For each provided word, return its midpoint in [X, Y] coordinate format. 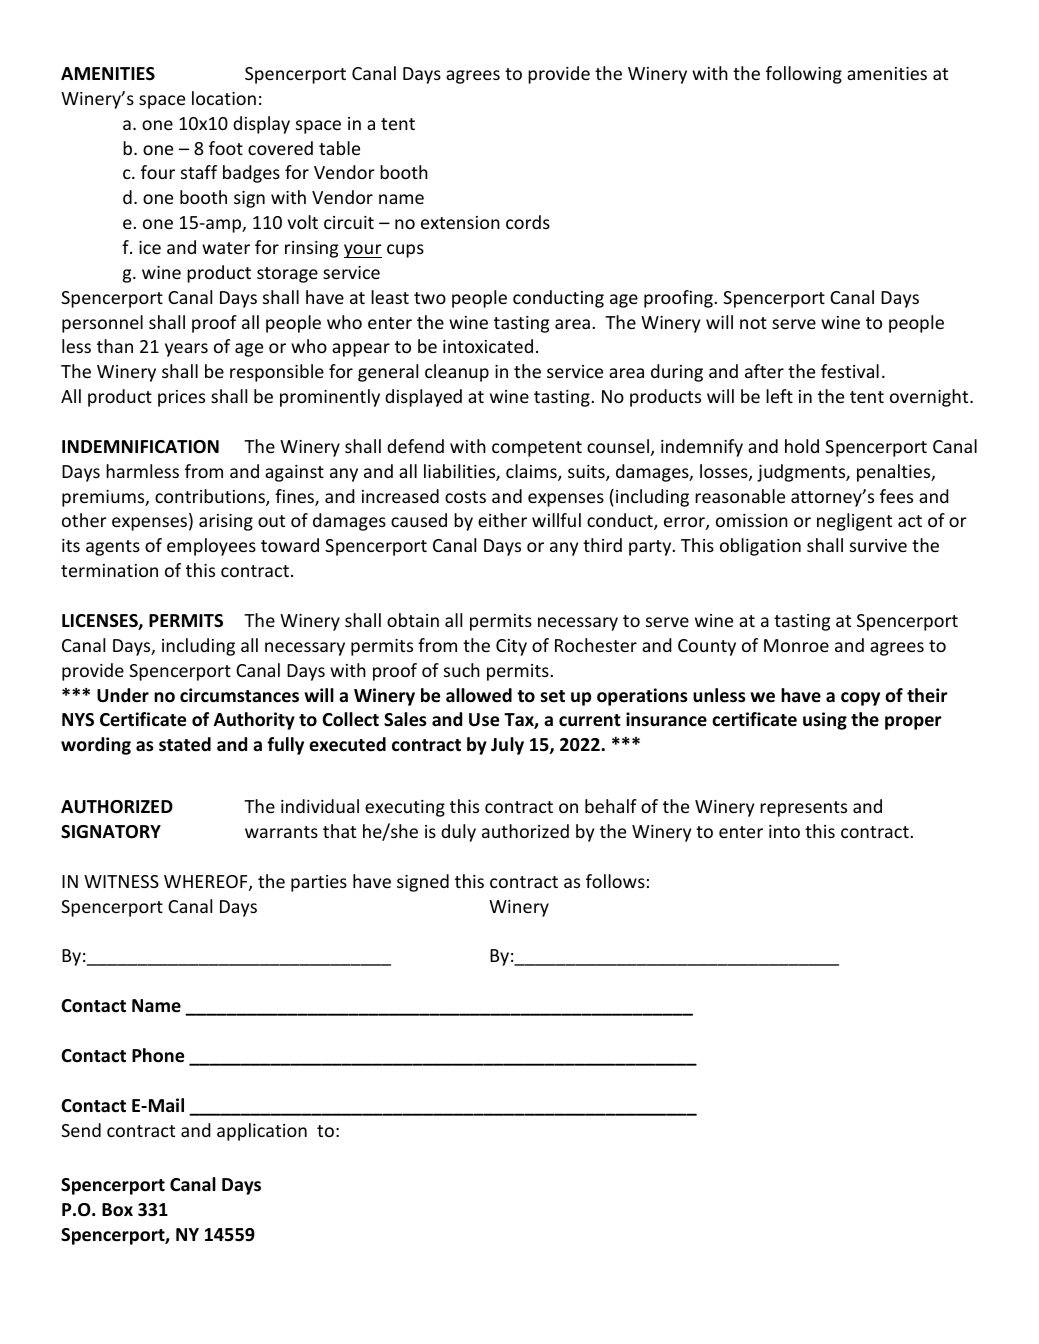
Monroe [796, 645]
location [224, 98]
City [511, 647]
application [262, 1132]
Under [123, 695]
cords [528, 222]
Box [117, 1209]
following [804, 75]
